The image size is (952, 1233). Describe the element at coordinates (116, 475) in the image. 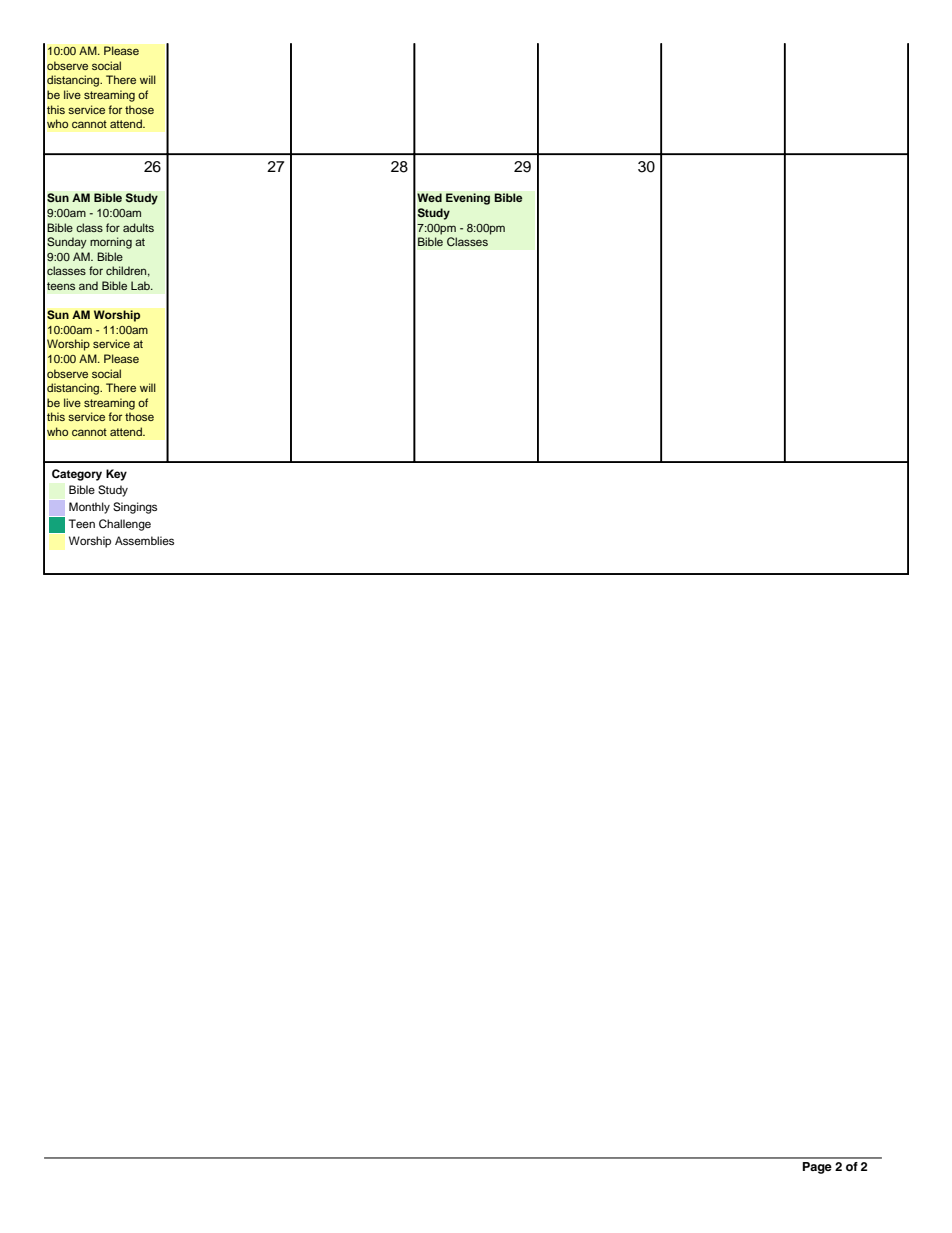

I see `Key` at that location.
